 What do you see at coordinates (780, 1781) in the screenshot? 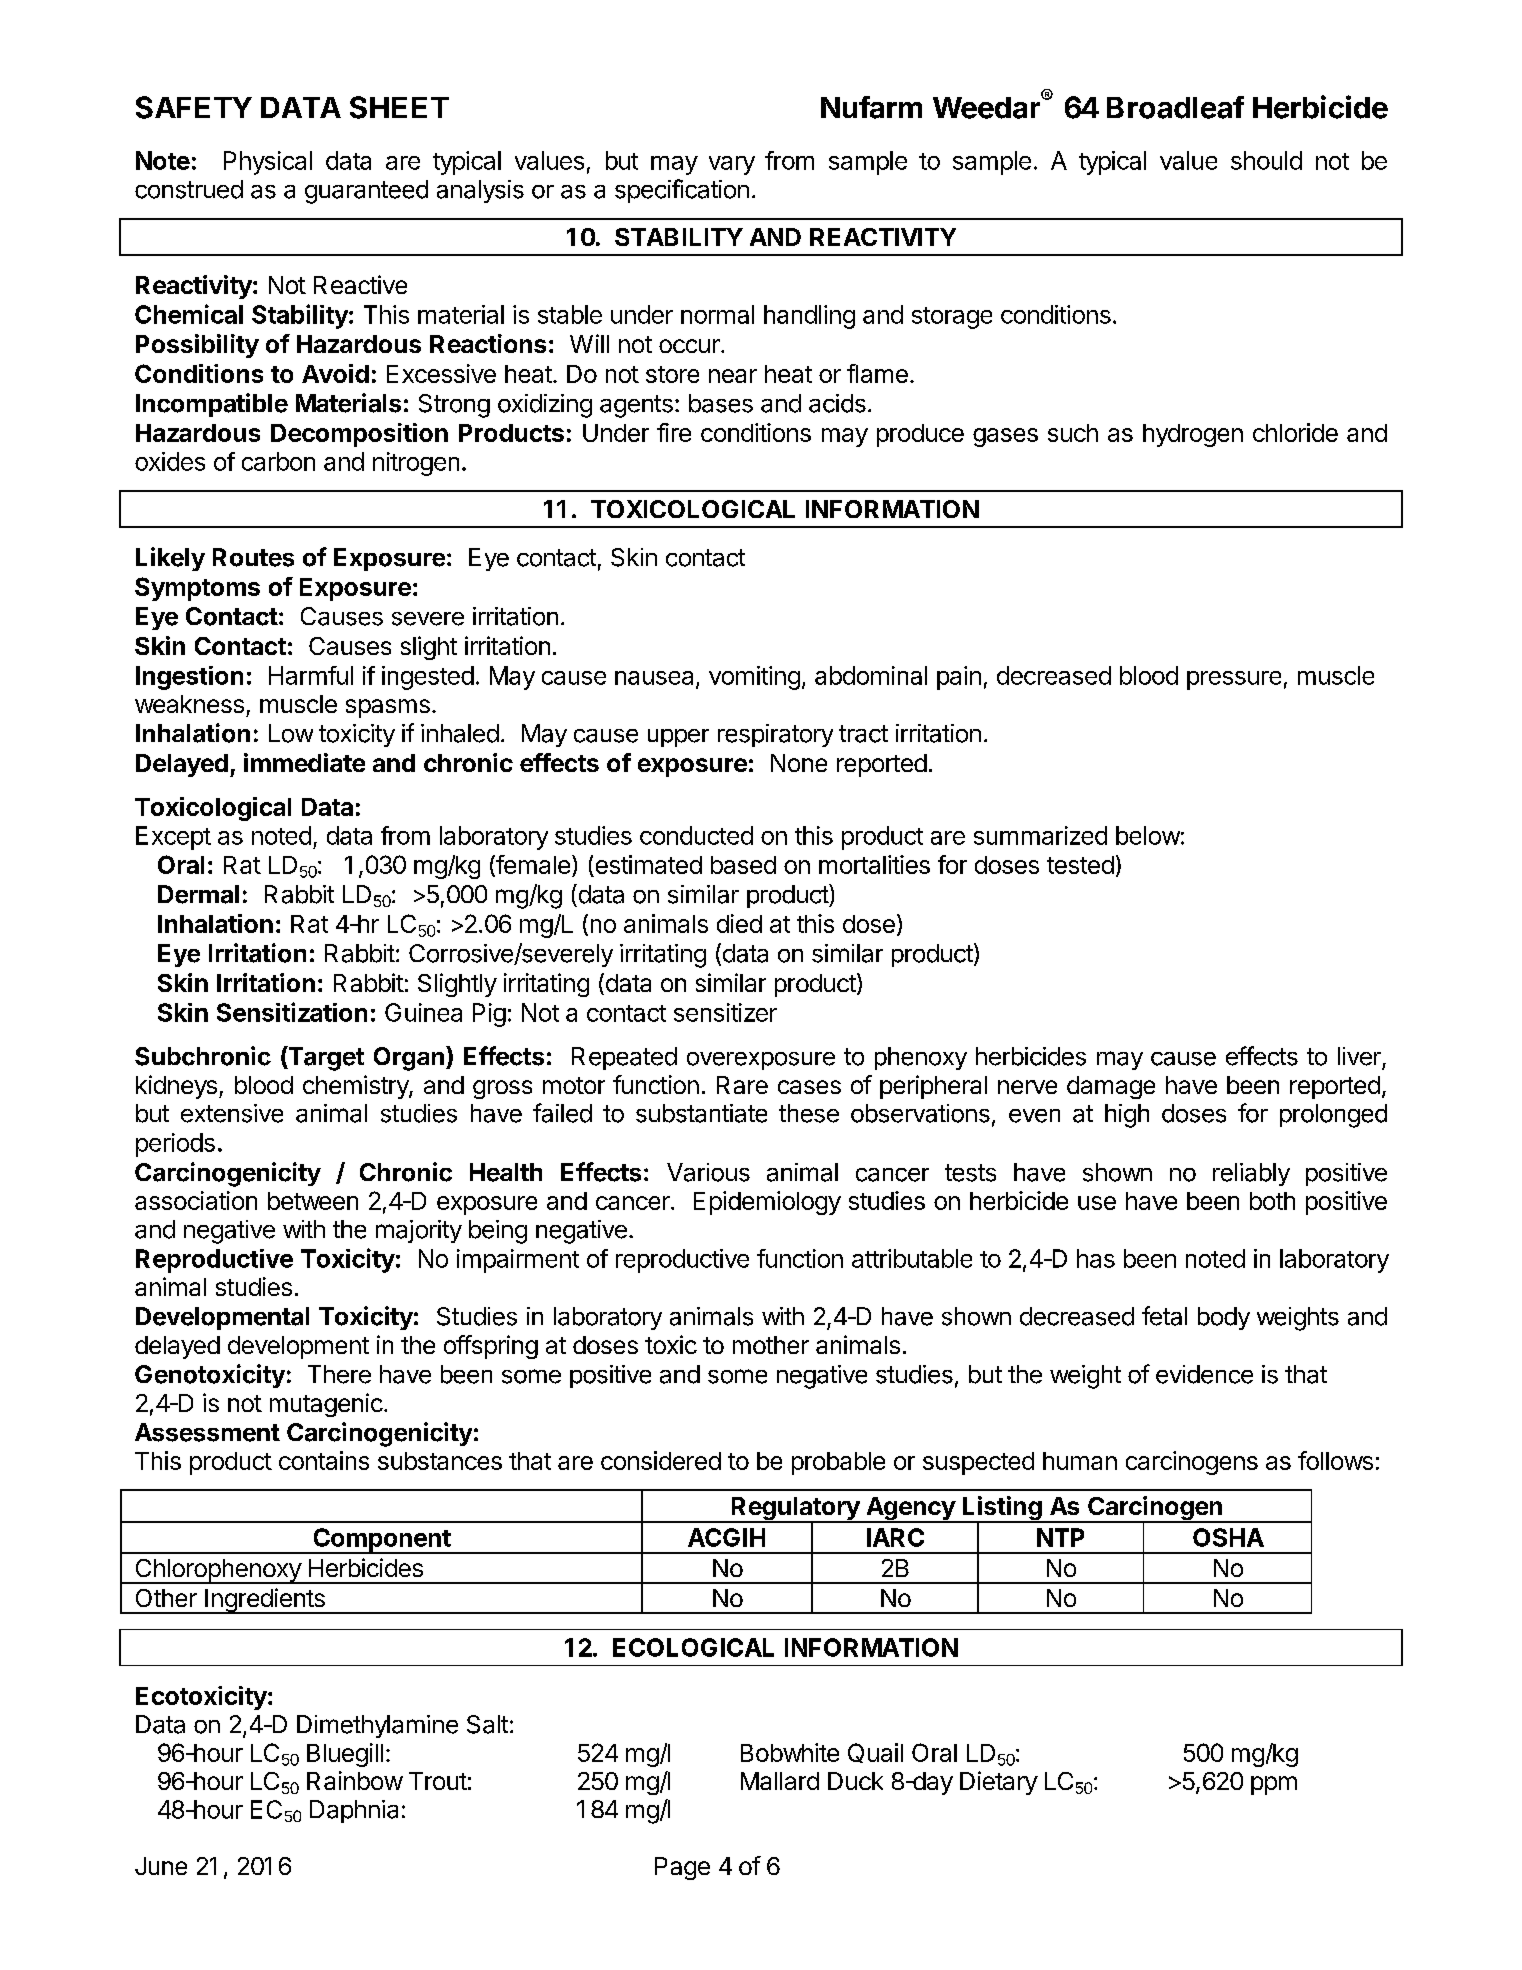
I see `Mallard` at bounding box center [780, 1781].
